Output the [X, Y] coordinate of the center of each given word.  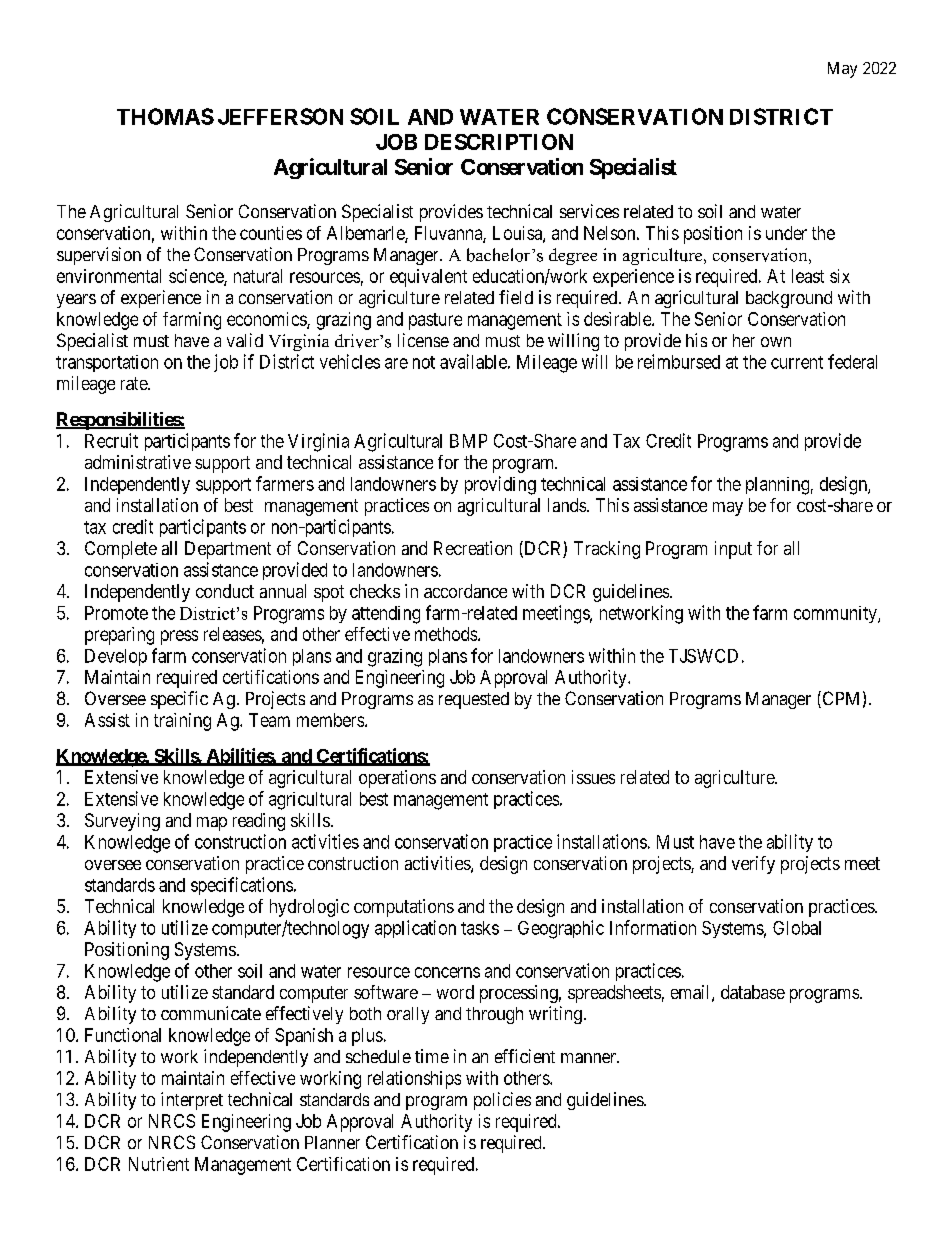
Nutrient [159, 1164]
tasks [480, 928]
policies [502, 1101]
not [424, 362]
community [836, 614]
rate [135, 383]
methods [447, 634]
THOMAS [165, 116]
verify [753, 865]
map [212, 824]
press [179, 637]
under [786, 233]
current [797, 362]
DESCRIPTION [499, 142]
